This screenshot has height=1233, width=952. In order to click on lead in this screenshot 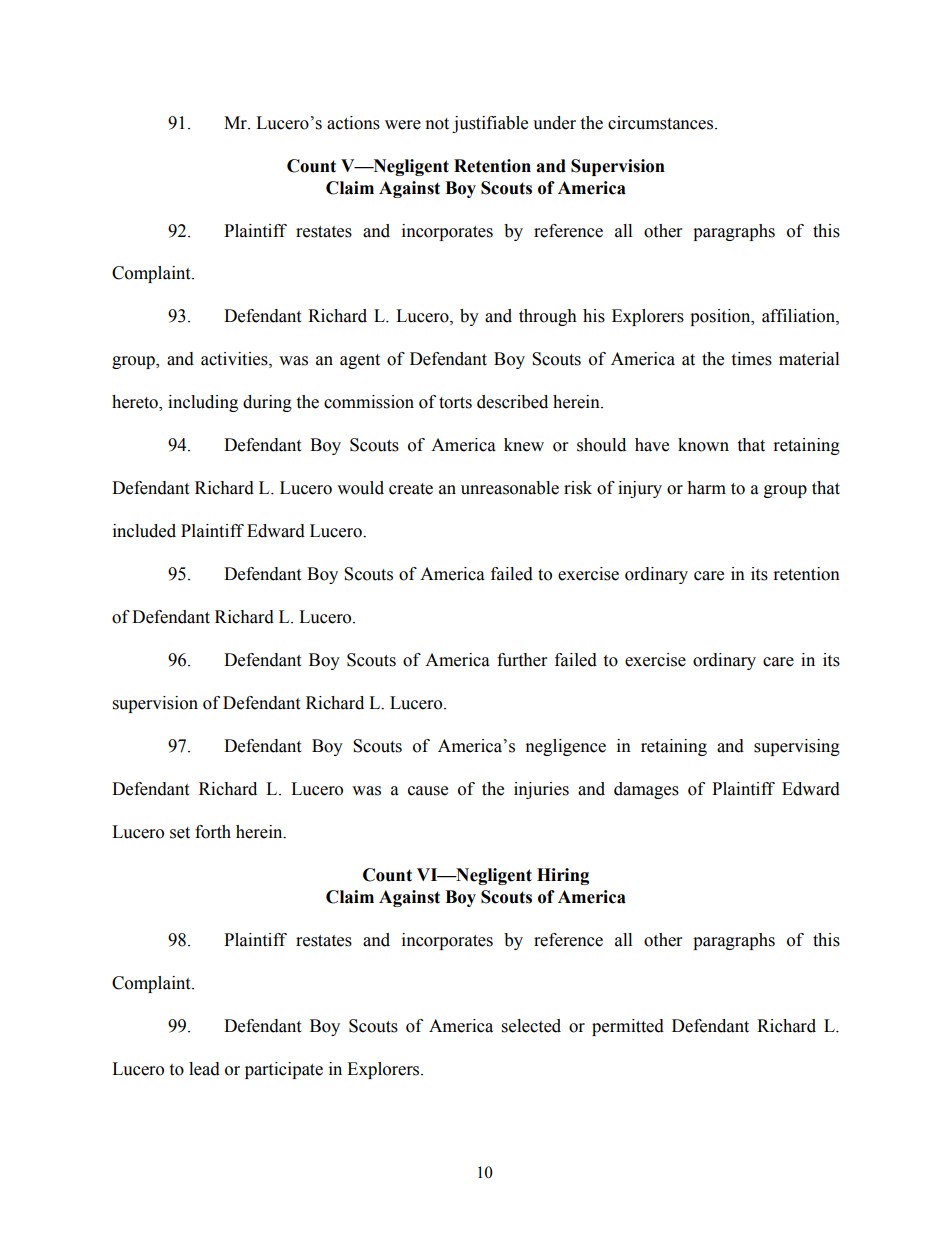, I will do `click(204, 1069)`.
